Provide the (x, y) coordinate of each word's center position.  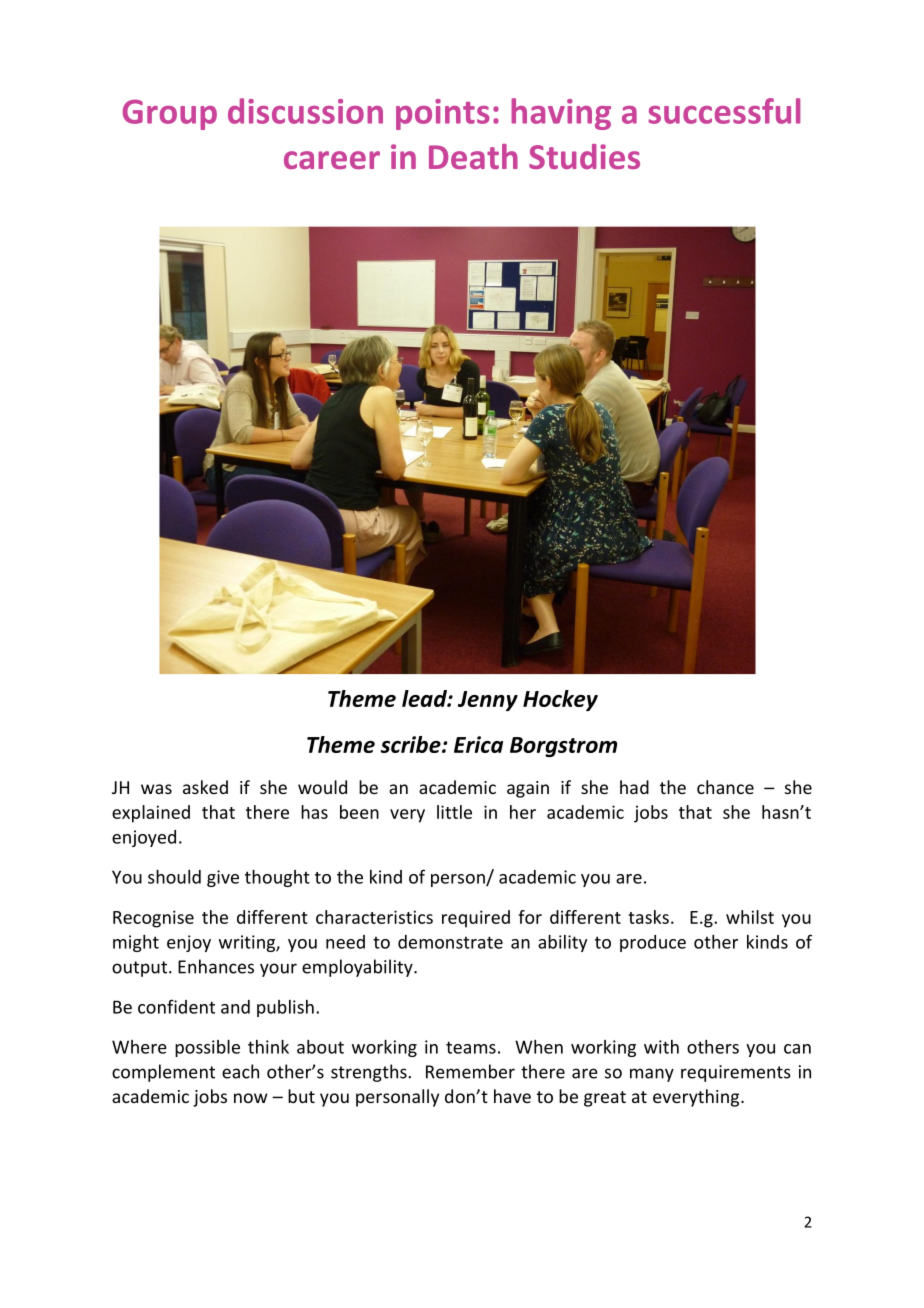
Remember (470, 1071)
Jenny (488, 701)
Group (170, 114)
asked (205, 787)
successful (724, 111)
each (240, 1071)
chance (725, 787)
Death (473, 156)
